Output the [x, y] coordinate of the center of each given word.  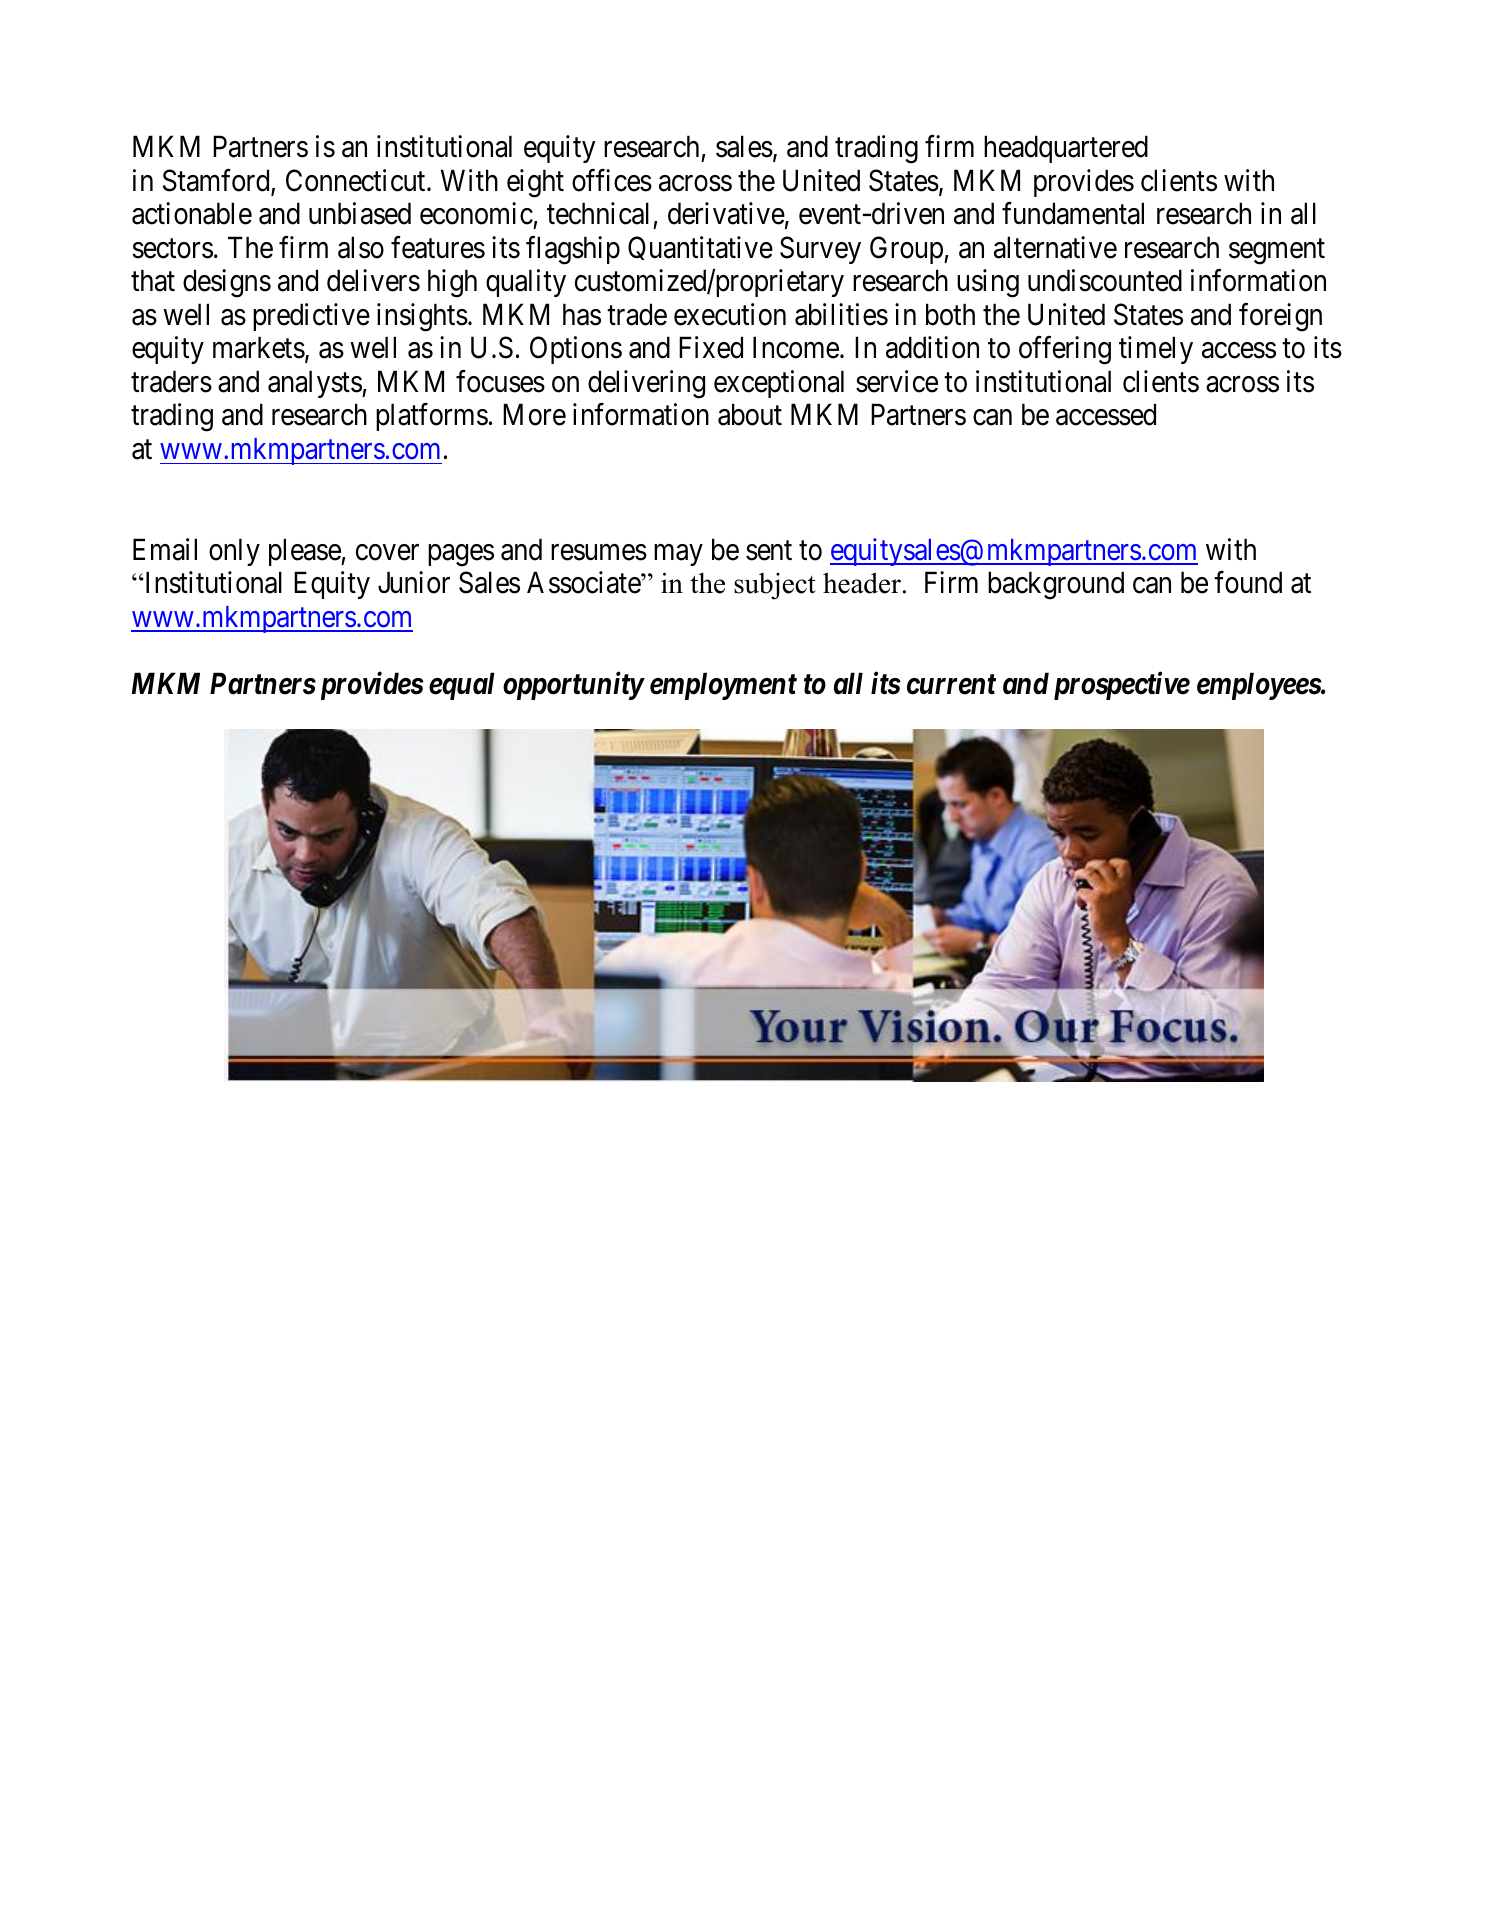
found [1248, 582]
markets [259, 347]
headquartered [1066, 149]
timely [1156, 350]
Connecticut [357, 180]
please [305, 552]
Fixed [711, 347]
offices [612, 180]
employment [723, 686]
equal [462, 686]
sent [769, 551]
